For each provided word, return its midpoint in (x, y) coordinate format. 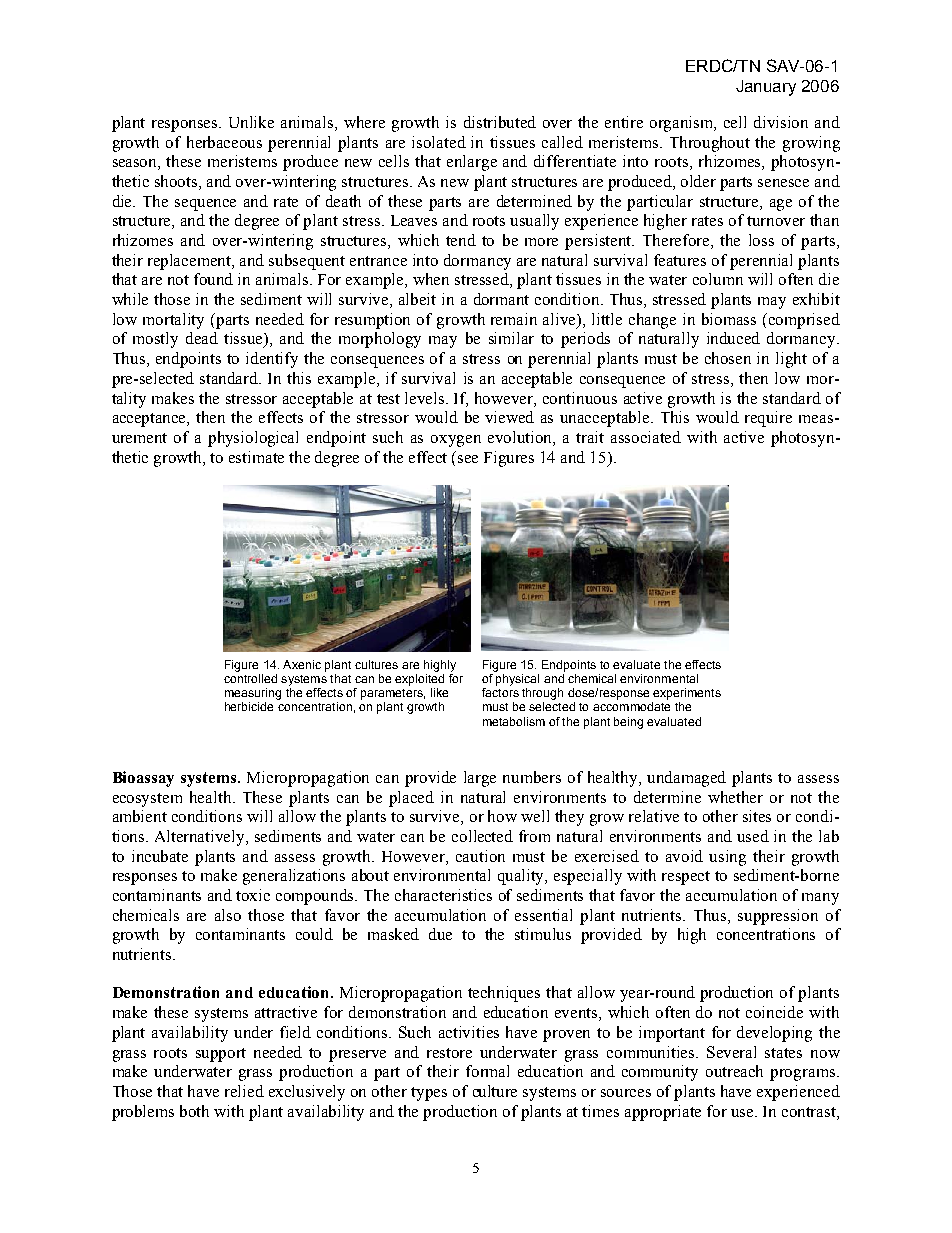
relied (244, 1091)
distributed (500, 122)
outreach (734, 1071)
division (781, 122)
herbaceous (224, 142)
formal (487, 1071)
